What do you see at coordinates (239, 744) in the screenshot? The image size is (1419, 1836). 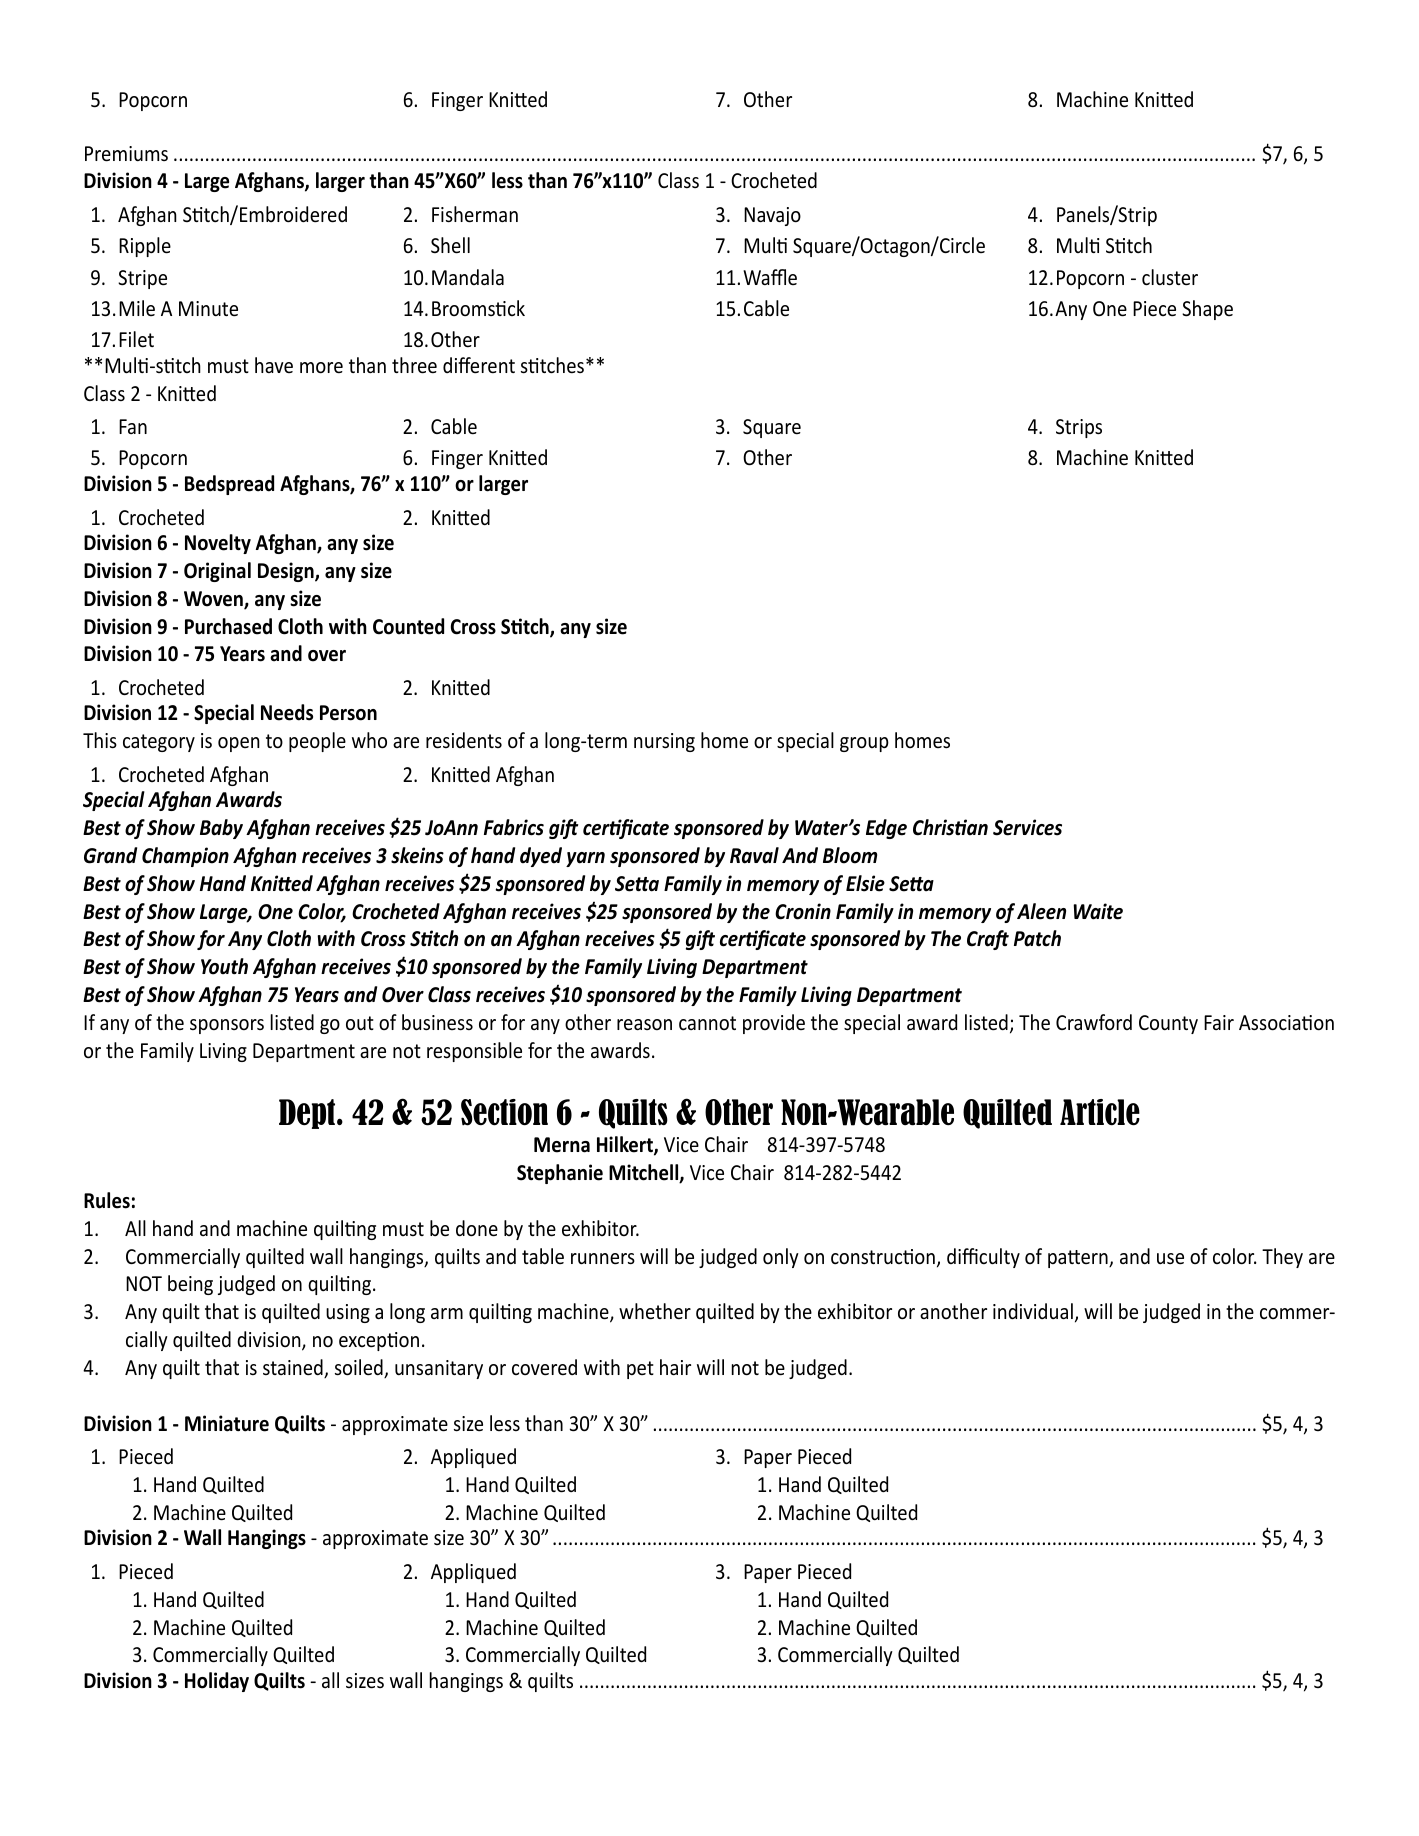 I see `open` at bounding box center [239, 744].
